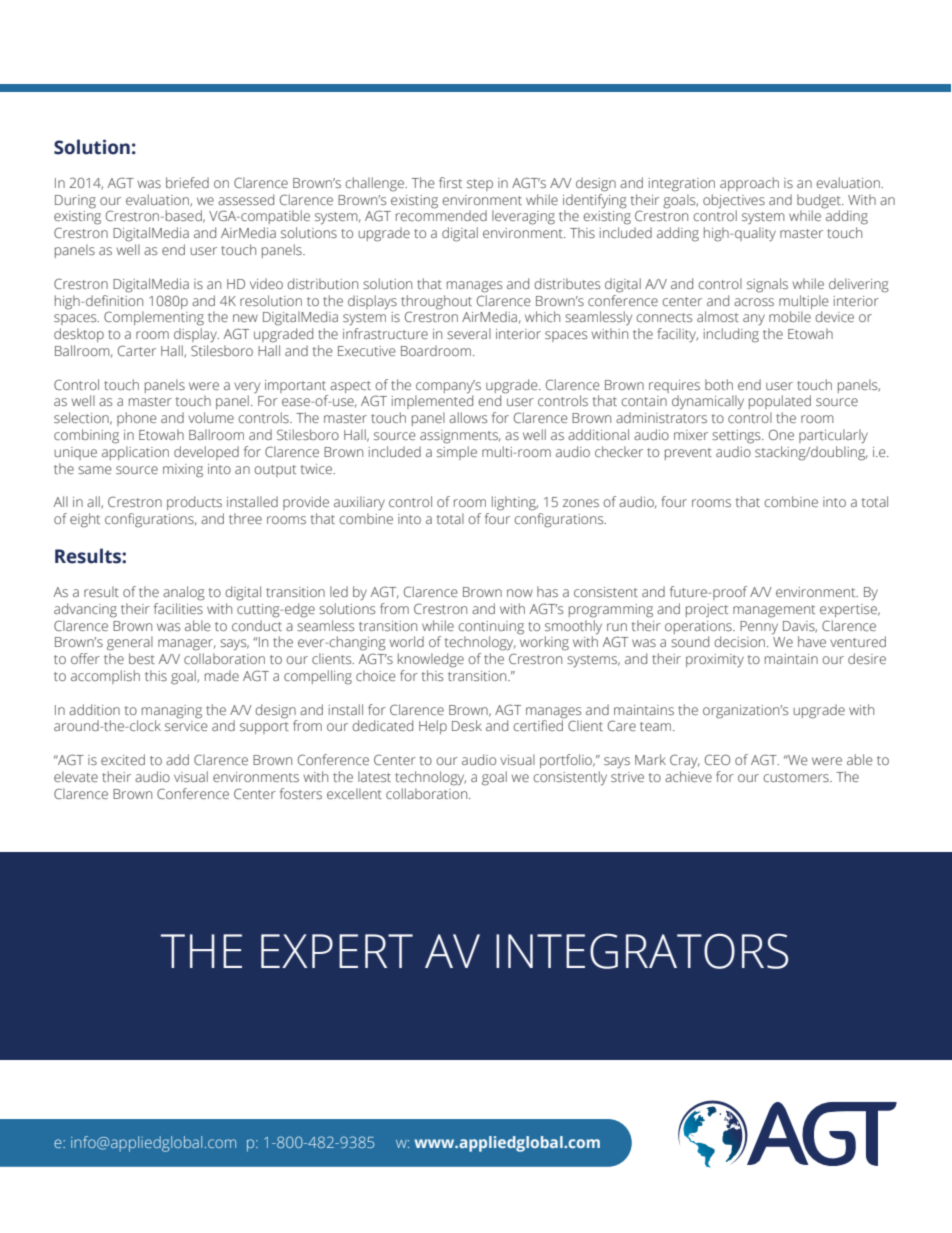  I want to click on recommended, so click(441, 214).
